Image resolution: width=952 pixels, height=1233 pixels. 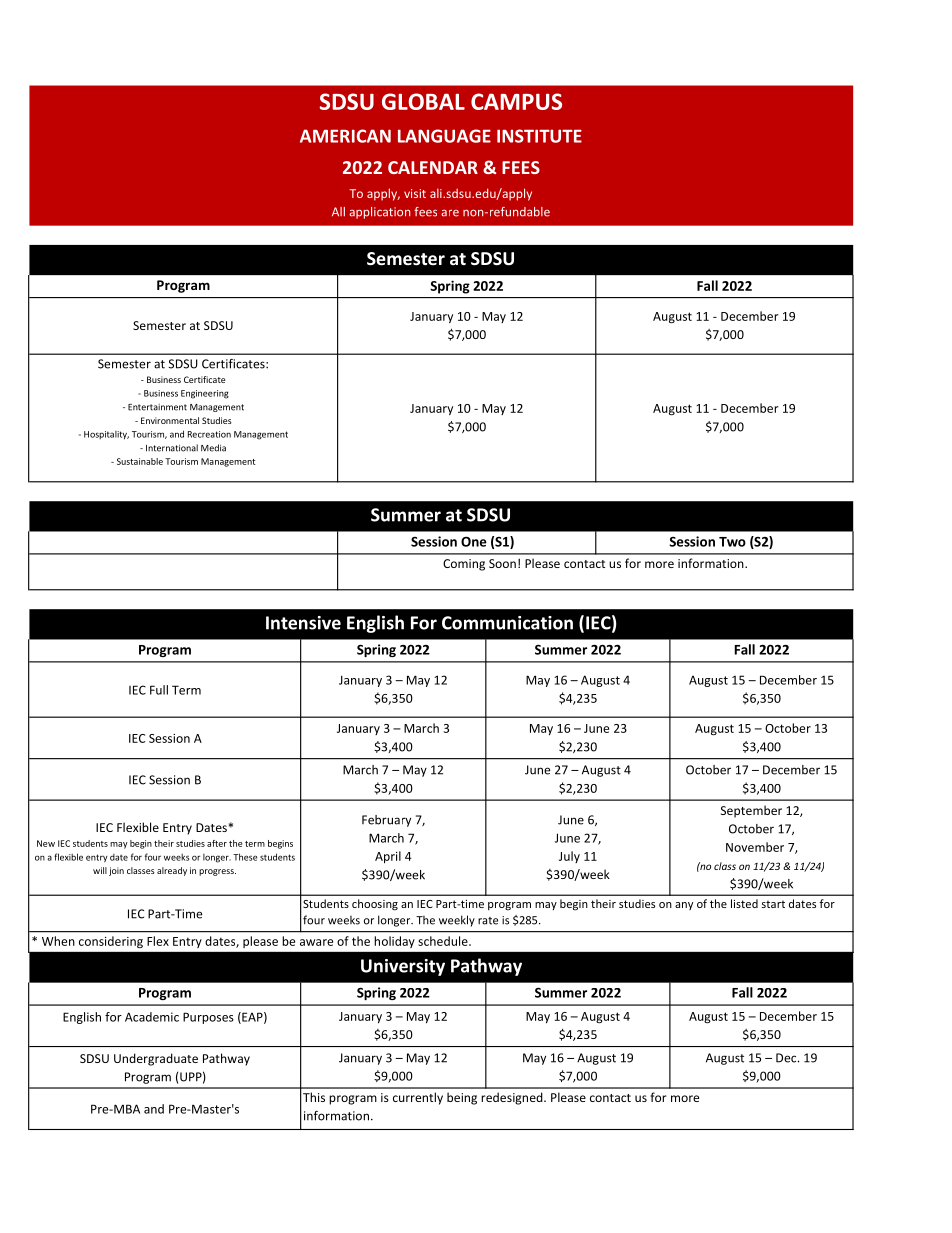 What do you see at coordinates (507, 623) in the screenshot?
I see `Communication` at bounding box center [507, 623].
